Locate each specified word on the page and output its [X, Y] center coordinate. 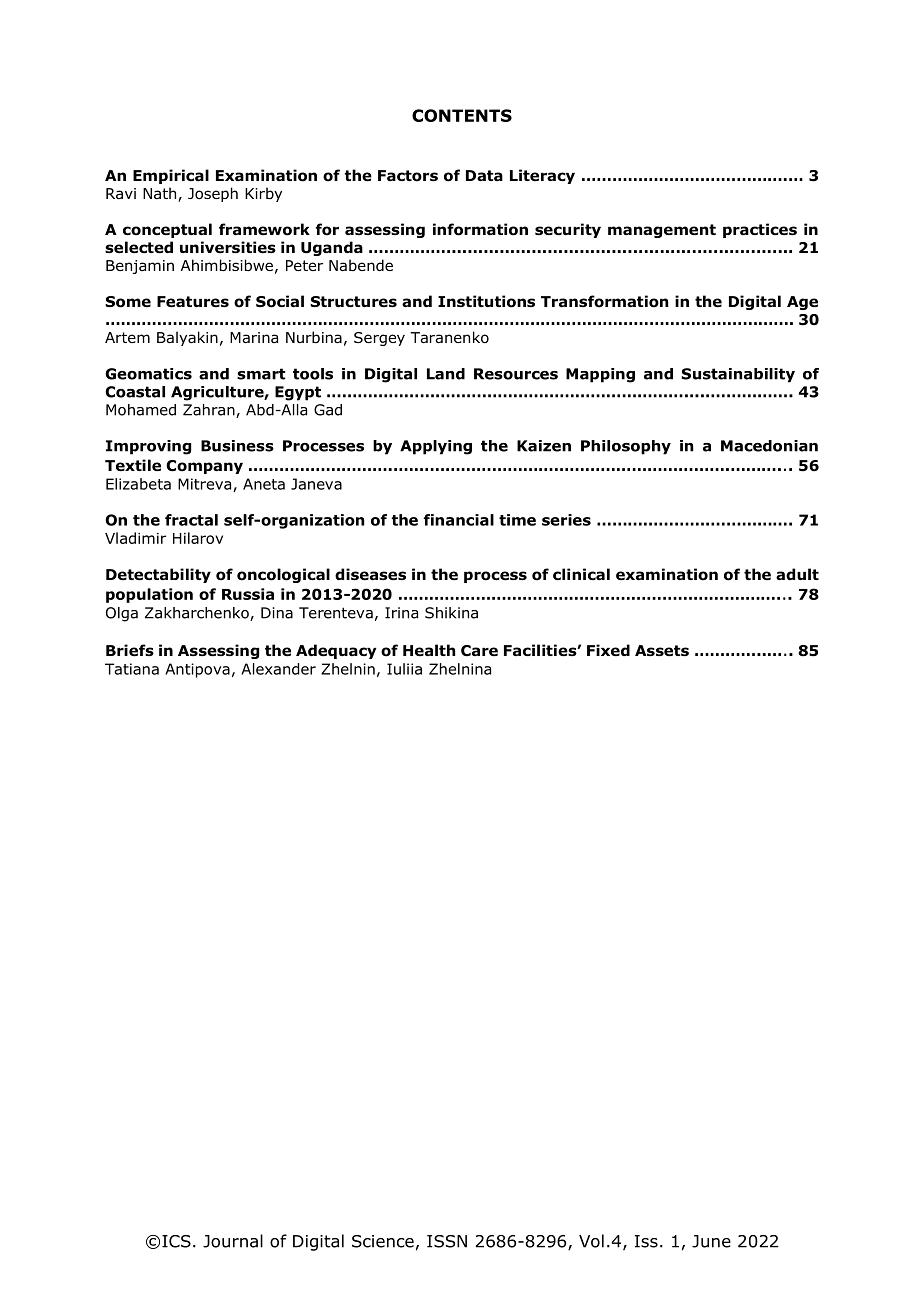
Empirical [171, 176]
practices [760, 230]
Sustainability [738, 375]
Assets [662, 651]
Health [429, 650]
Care [479, 651]
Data [484, 175]
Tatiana [132, 669]
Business [237, 446]
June [711, 1241]
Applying [436, 447]
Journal [233, 1241]
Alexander [278, 669]
